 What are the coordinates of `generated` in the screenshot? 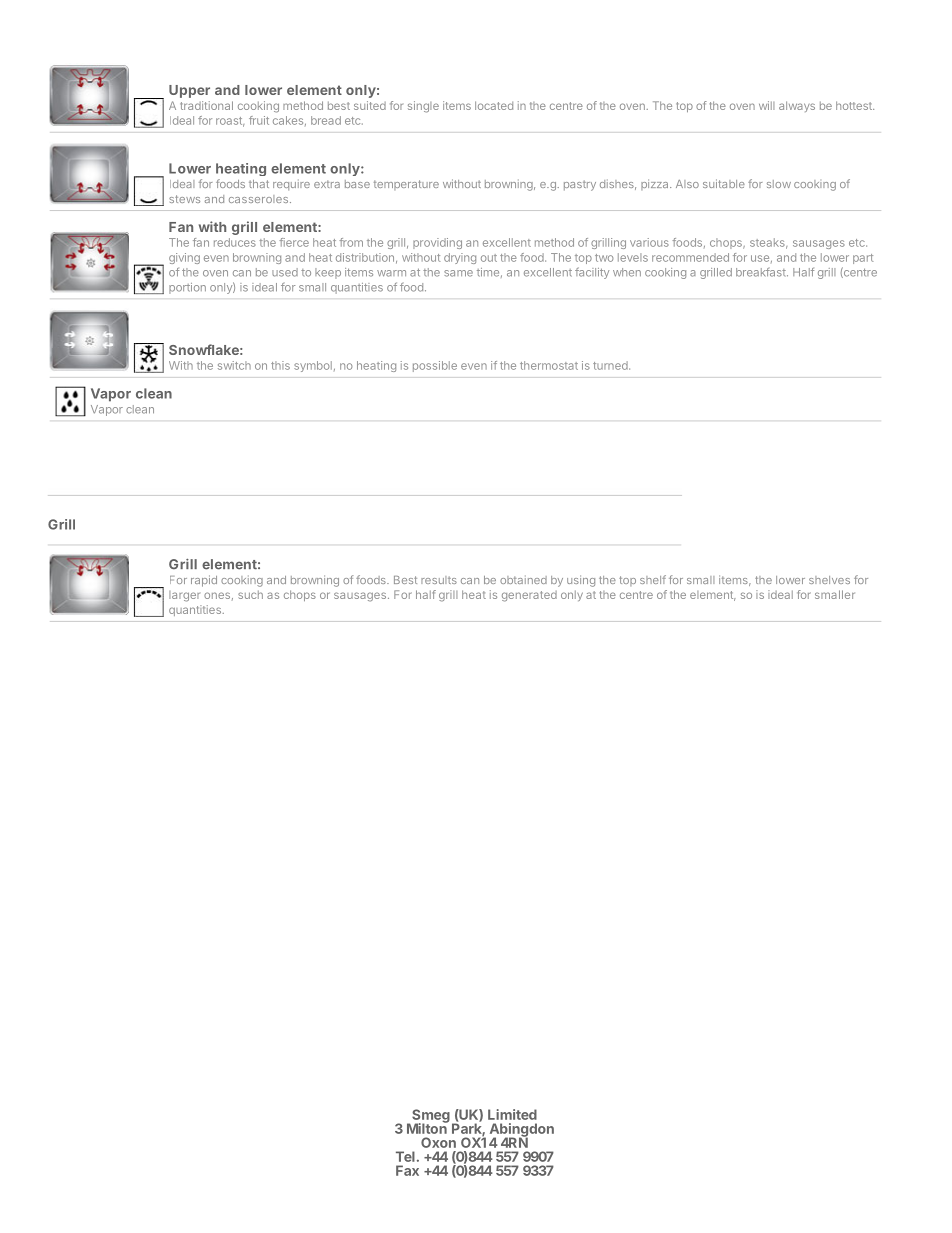 It's located at (529, 596).
